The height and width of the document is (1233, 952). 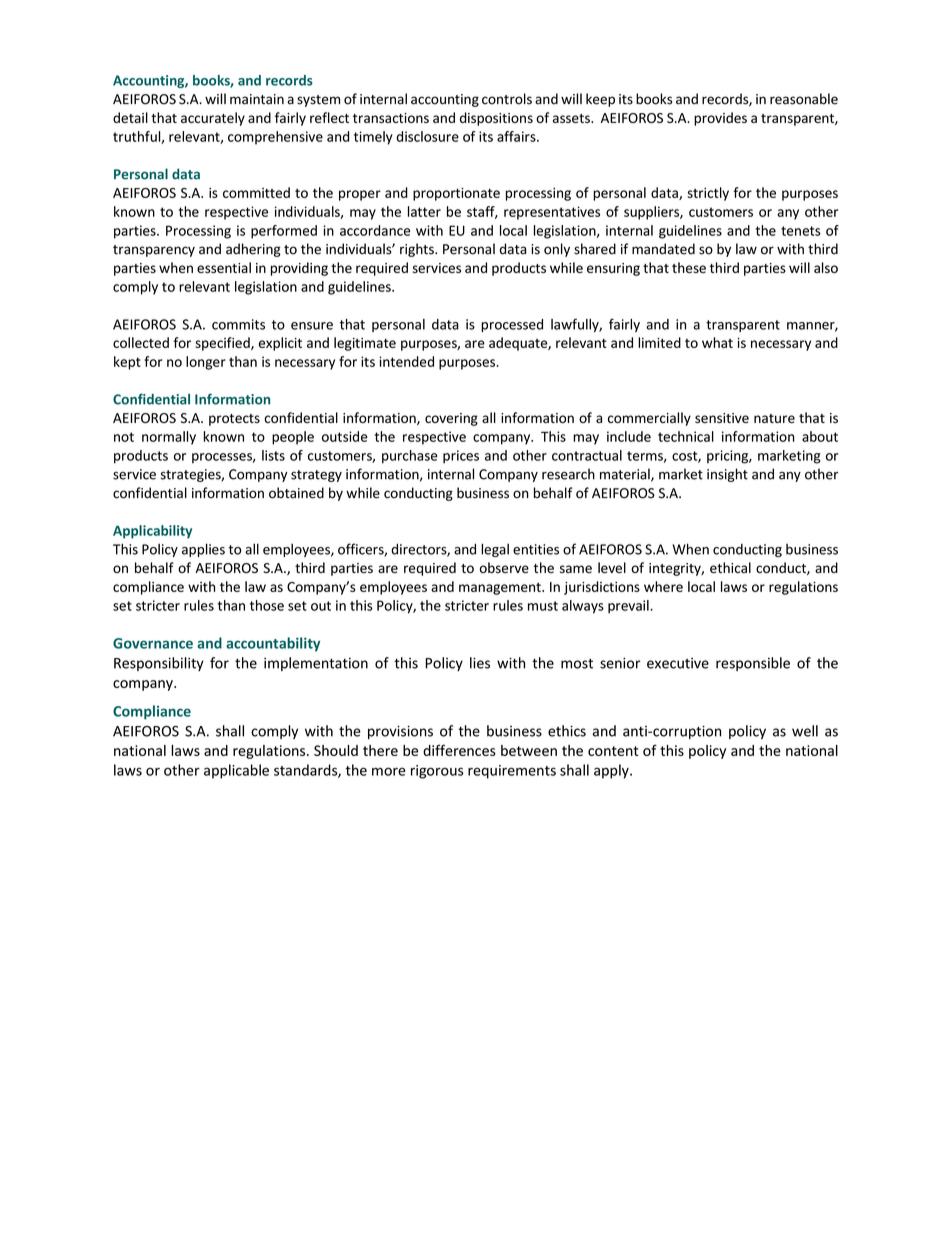 I want to click on provides, so click(x=720, y=119).
